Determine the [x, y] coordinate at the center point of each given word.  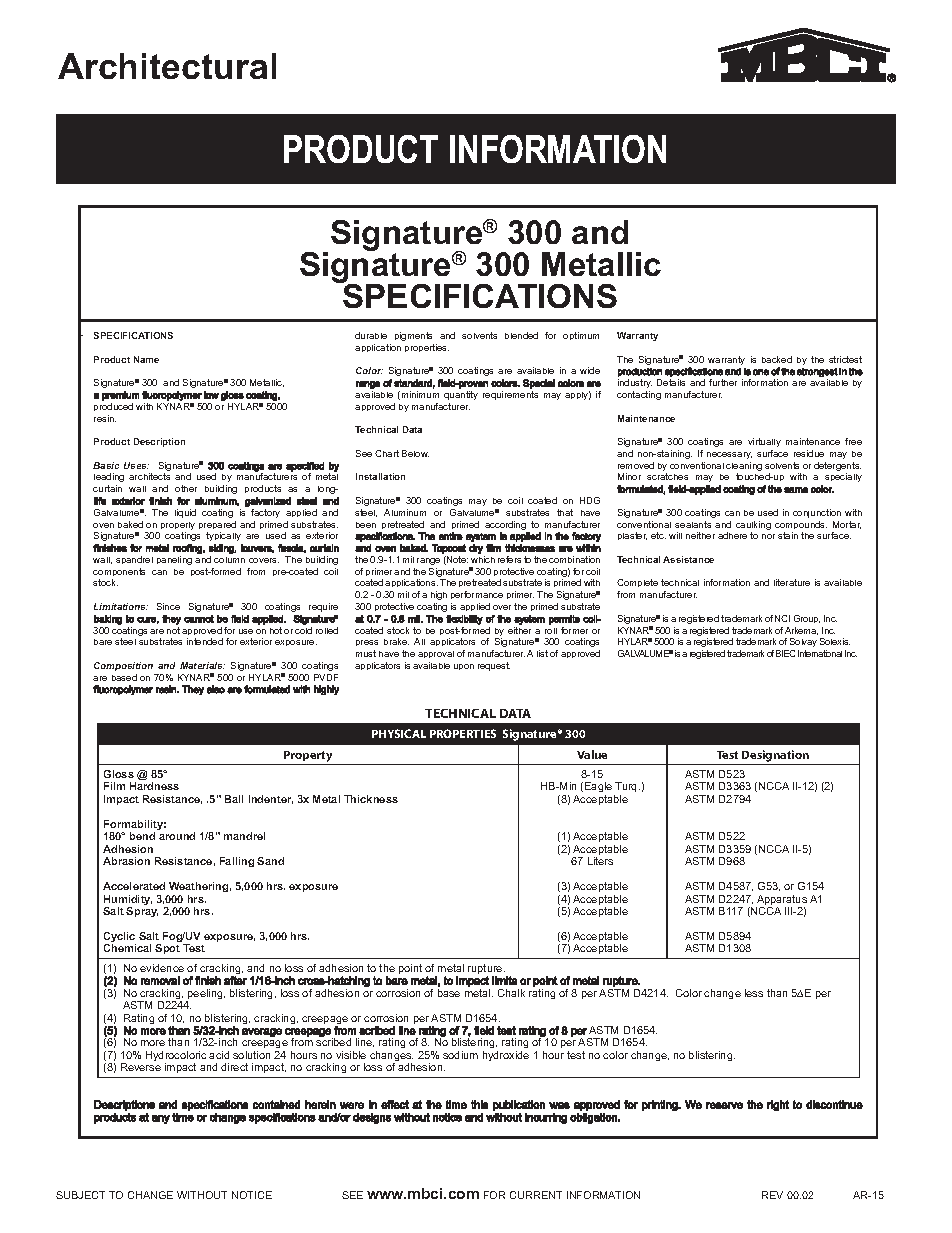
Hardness [154, 786]
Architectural [167, 66]
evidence [162, 968]
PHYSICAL [399, 733]
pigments [413, 336]
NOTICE [252, 1195]
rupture [486, 970]
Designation [775, 756]
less [754, 993]
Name [146, 359]
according [506, 527]
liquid [185, 513]
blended [521, 335]
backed [777, 359]
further [723, 382]
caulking [753, 527]
